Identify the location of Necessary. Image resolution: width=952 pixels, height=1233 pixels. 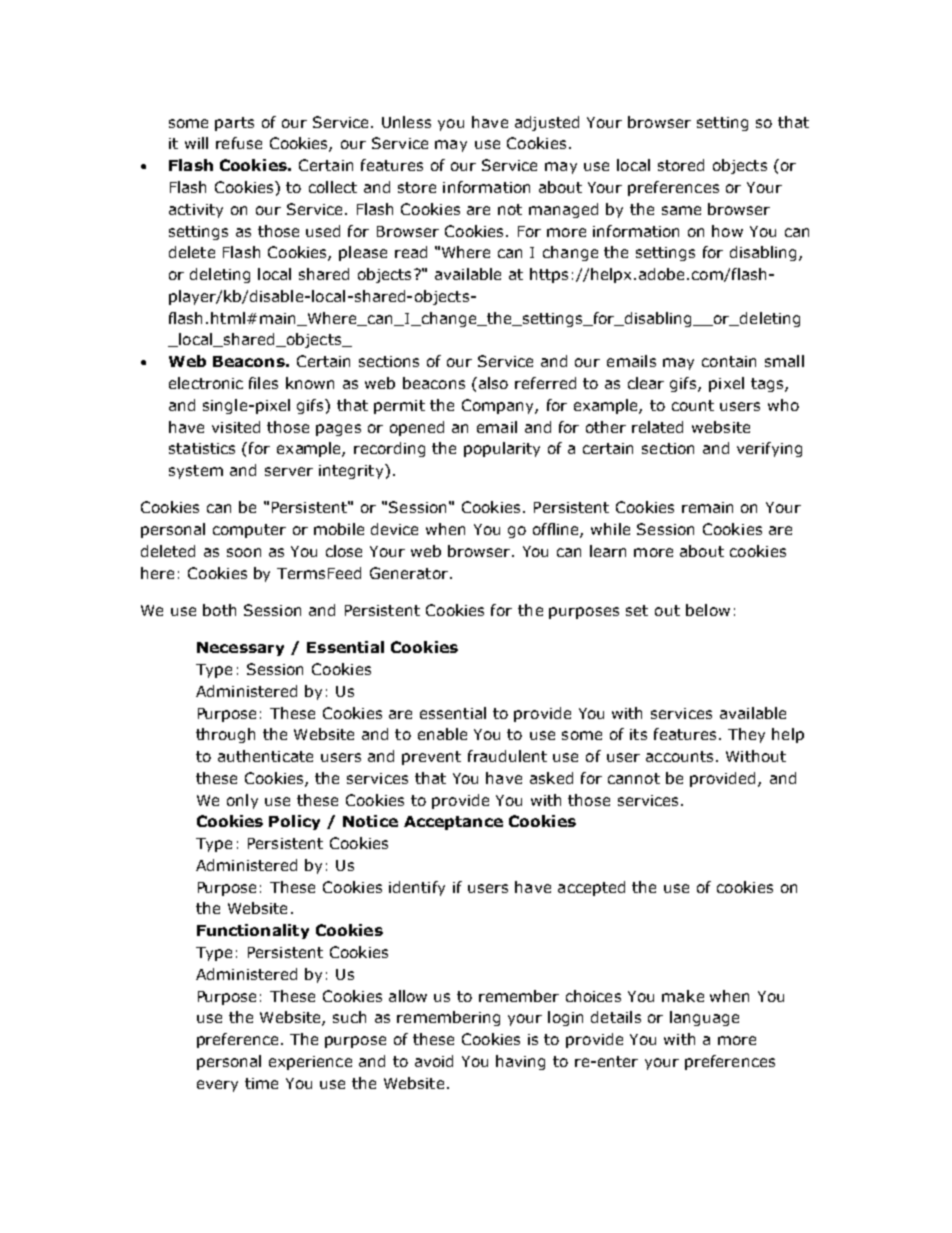
(240, 649).
